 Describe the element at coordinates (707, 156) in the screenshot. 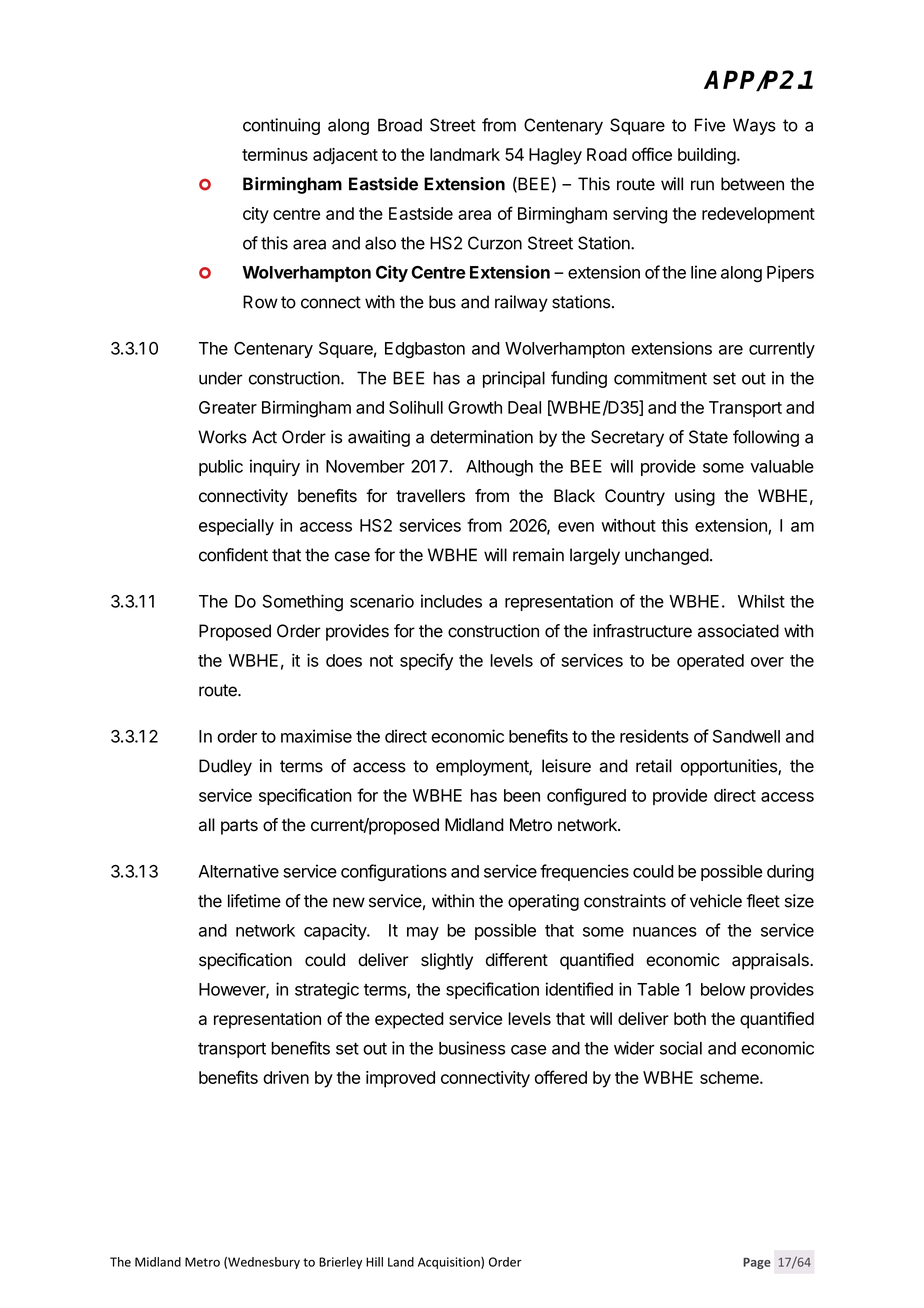

I see `building` at that location.
